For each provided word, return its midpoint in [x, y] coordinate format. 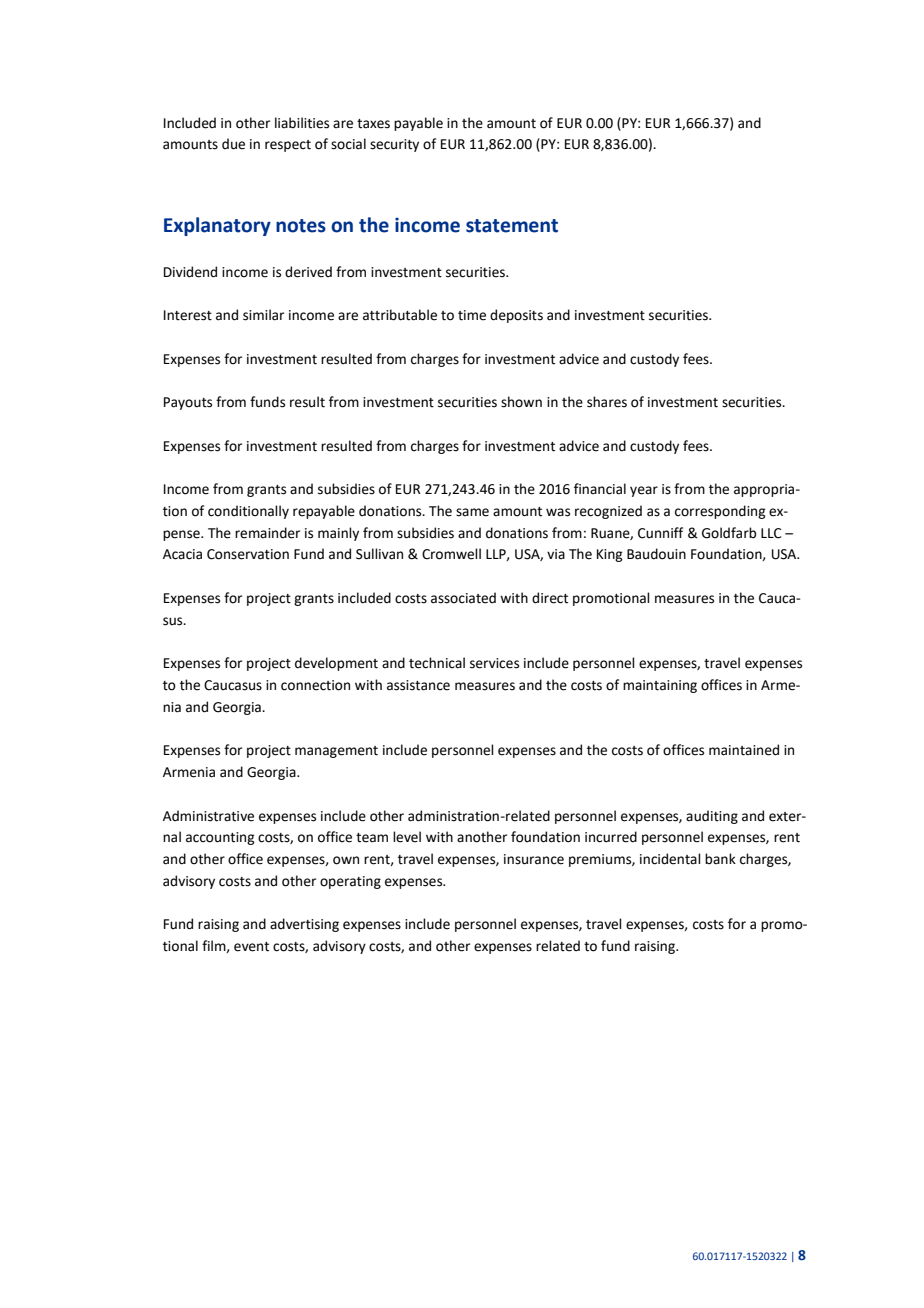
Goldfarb [729, 533]
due [233, 144]
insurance [534, 859]
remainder [267, 533]
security [394, 145]
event [251, 947]
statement [512, 226]
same [472, 512]
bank [720, 859]
